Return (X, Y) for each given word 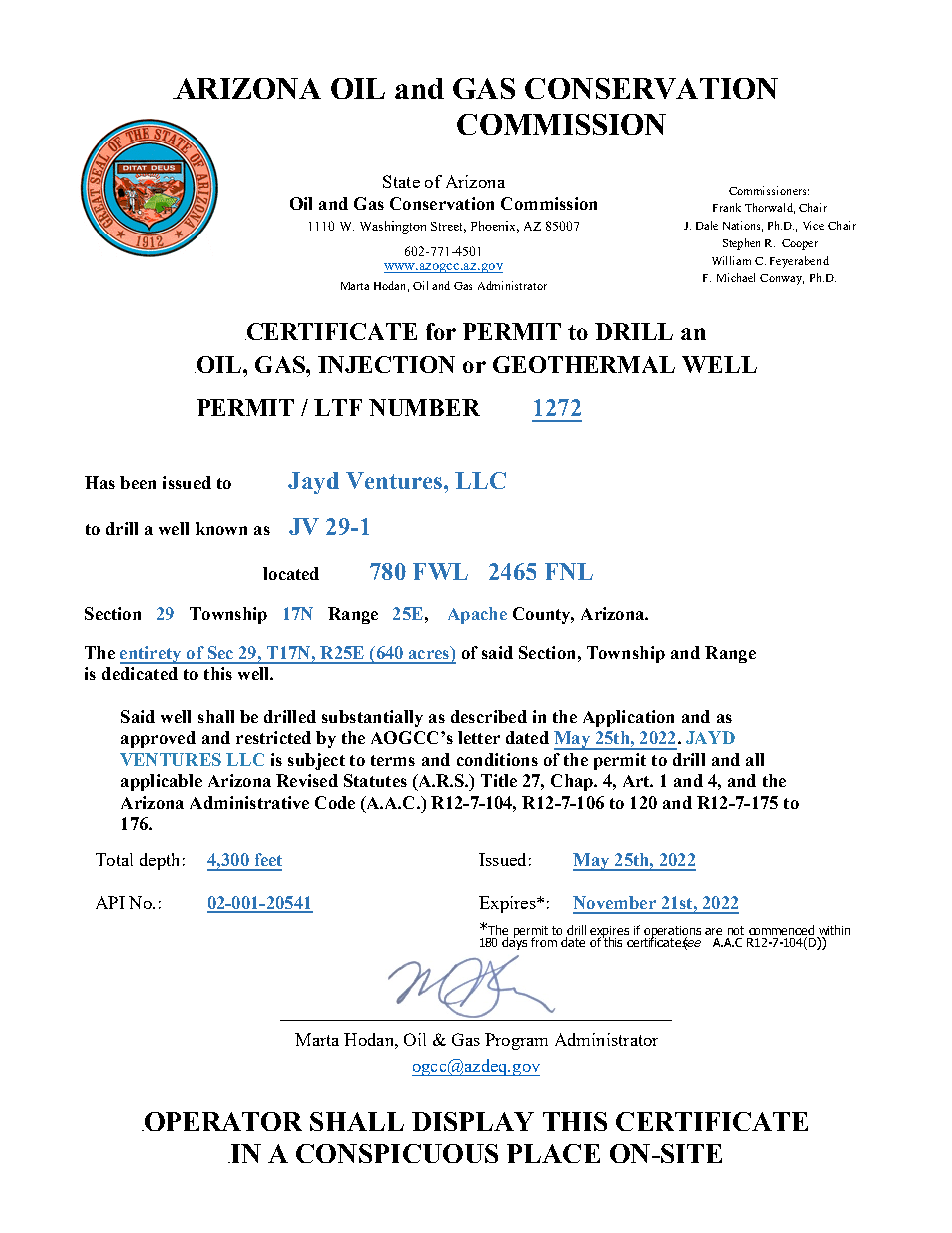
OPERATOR (222, 1121)
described (489, 716)
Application (628, 718)
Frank (727, 207)
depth (159, 861)
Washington (393, 227)
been (138, 482)
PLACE (553, 1153)
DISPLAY (473, 1121)
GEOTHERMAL (584, 364)
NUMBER (424, 407)
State (401, 181)
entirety (152, 655)
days (514, 942)
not (736, 930)
